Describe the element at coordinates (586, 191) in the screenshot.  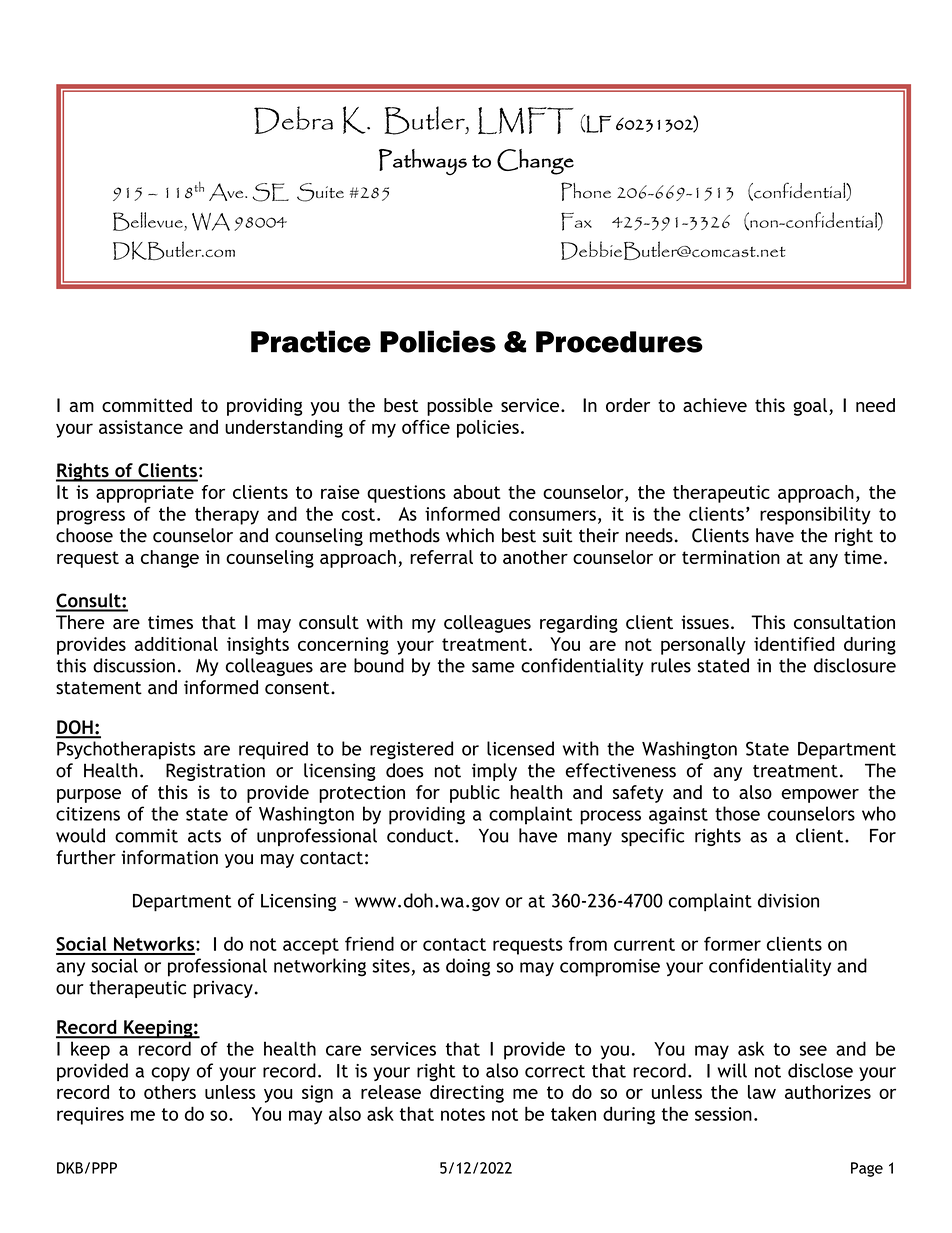
I see `Phone` at that location.
